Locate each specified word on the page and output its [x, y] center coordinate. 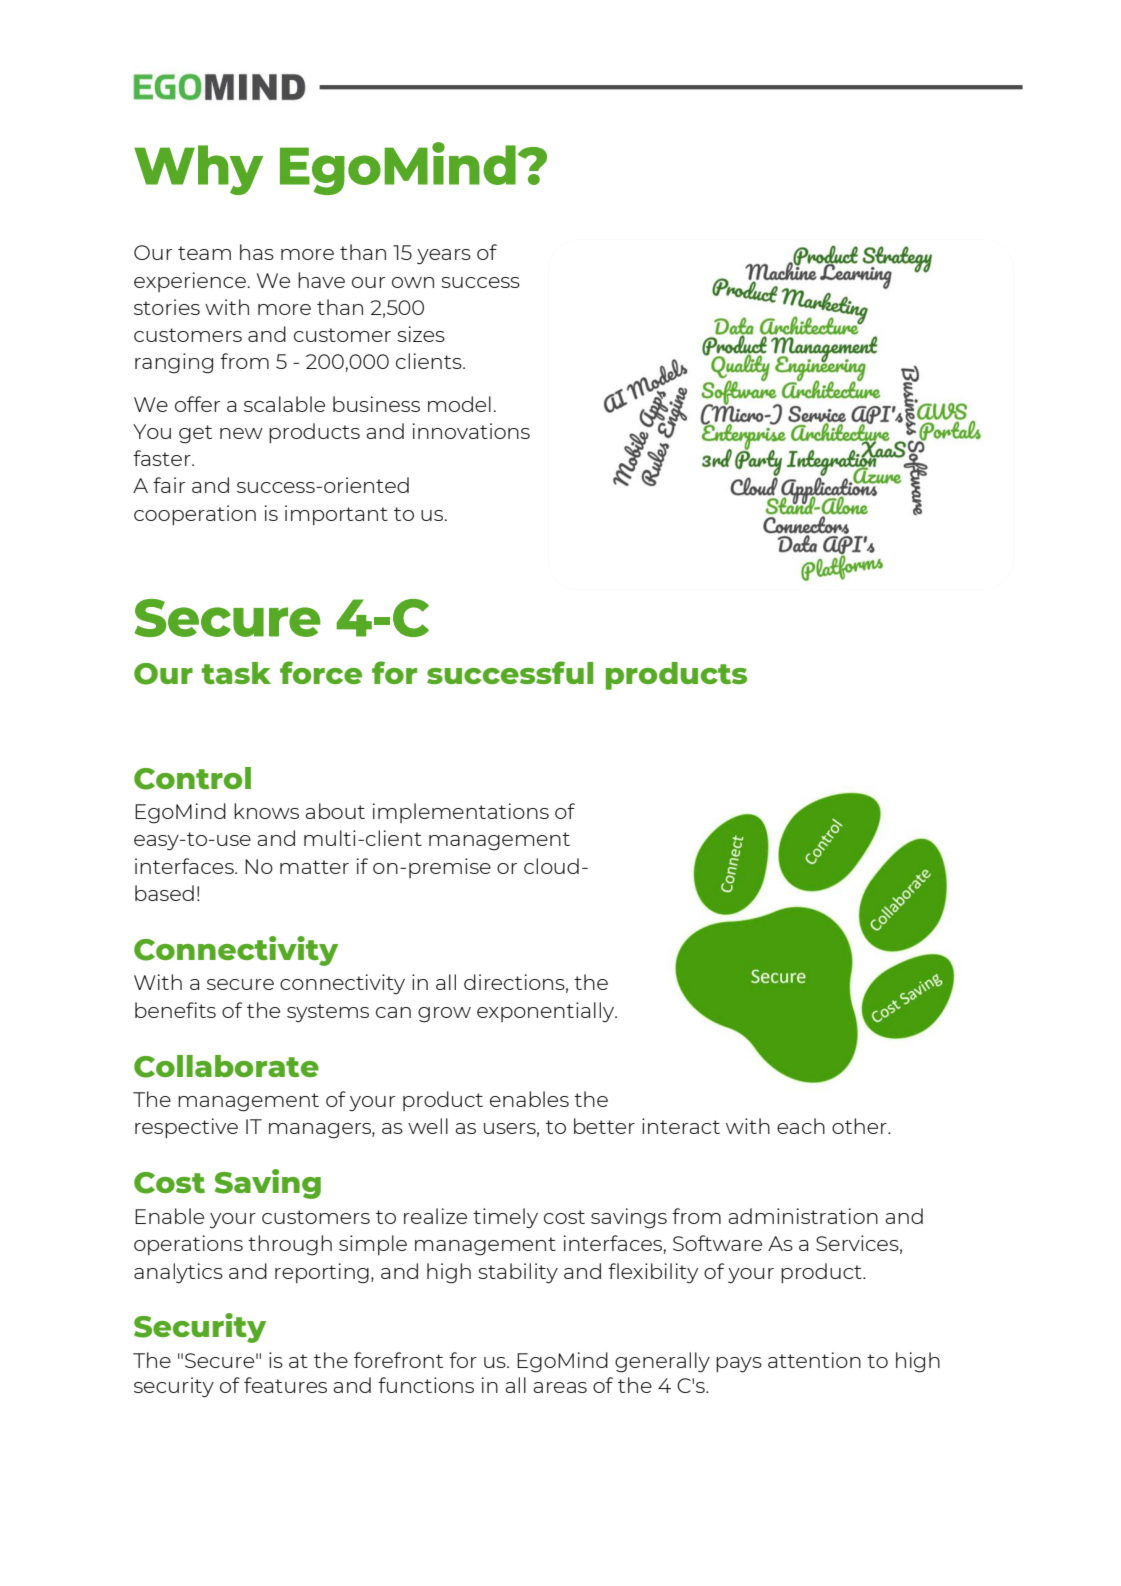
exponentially [547, 1012]
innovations [471, 431]
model [459, 404]
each [801, 1126]
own [413, 282]
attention [814, 1360]
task [236, 673]
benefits [175, 1010]
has [257, 252]
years [444, 257]
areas [560, 1387]
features [285, 1385]
